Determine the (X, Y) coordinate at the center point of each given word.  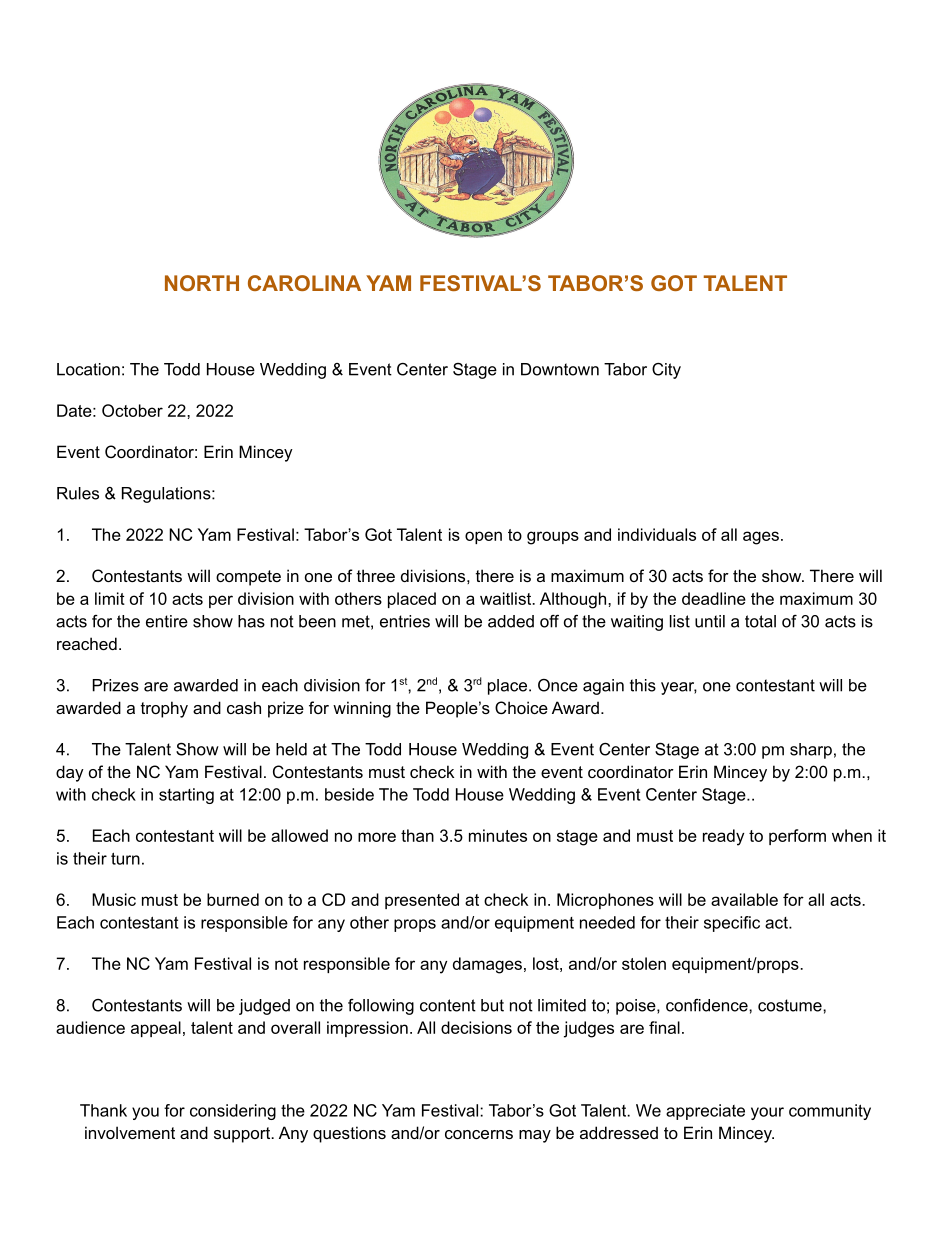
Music (114, 899)
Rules (78, 493)
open (483, 537)
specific (732, 924)
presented (422, 901)
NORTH (202, 283)
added (511, 621)
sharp (811, 751)
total (760, 621)
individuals (657, 534)
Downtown (560, 369)
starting (186, 796)
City (666, 371)
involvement (130, 1132)
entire (167, 621)
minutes (498, 835)
